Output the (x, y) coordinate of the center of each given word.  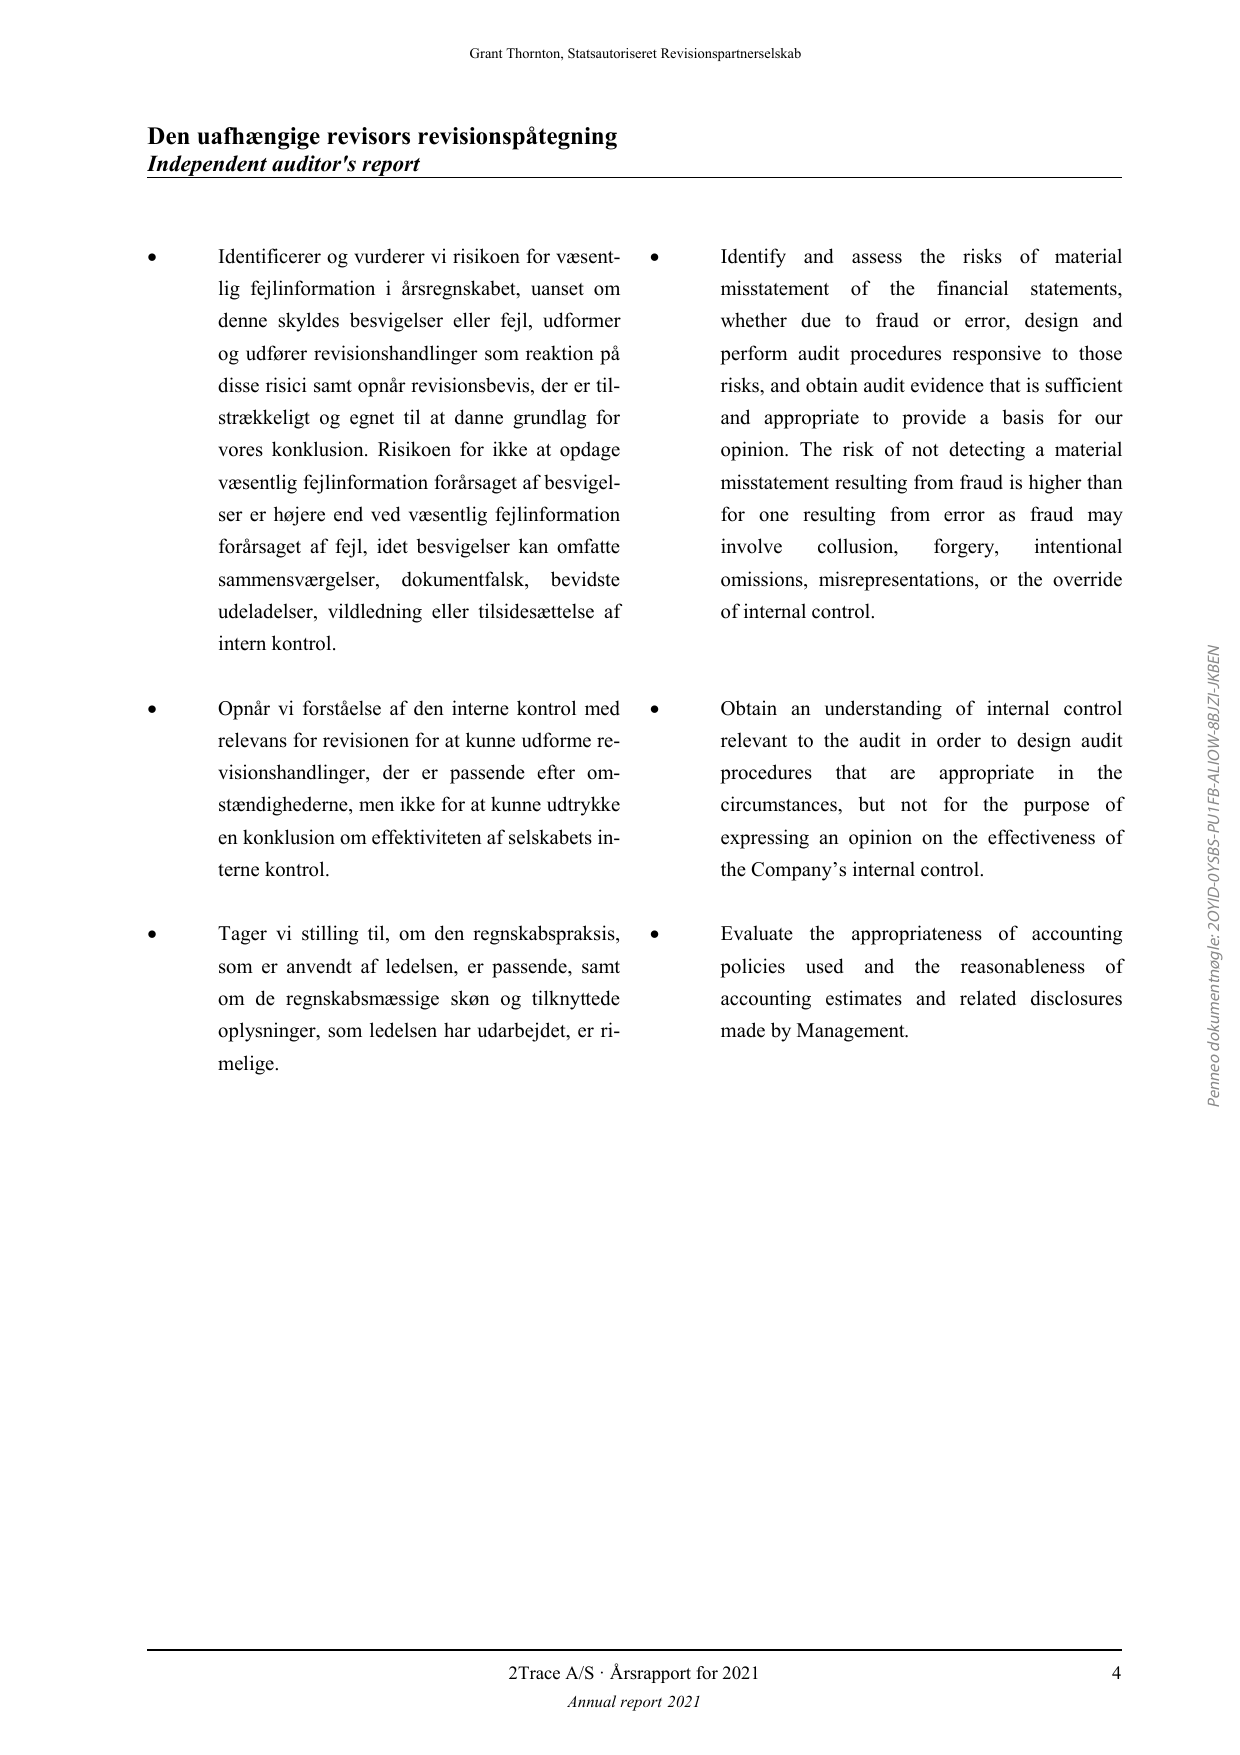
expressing (765, 839)
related (988, 998)
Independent (208, 166)
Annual (591, 1701)
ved (385, 514)
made (743, 1030)
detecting (987, 451)
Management (852, 1032)
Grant (486, 53)
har (457, 1029)
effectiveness (1041, 837)
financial (972, 288)
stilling (330, 935)
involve (751, 546)
